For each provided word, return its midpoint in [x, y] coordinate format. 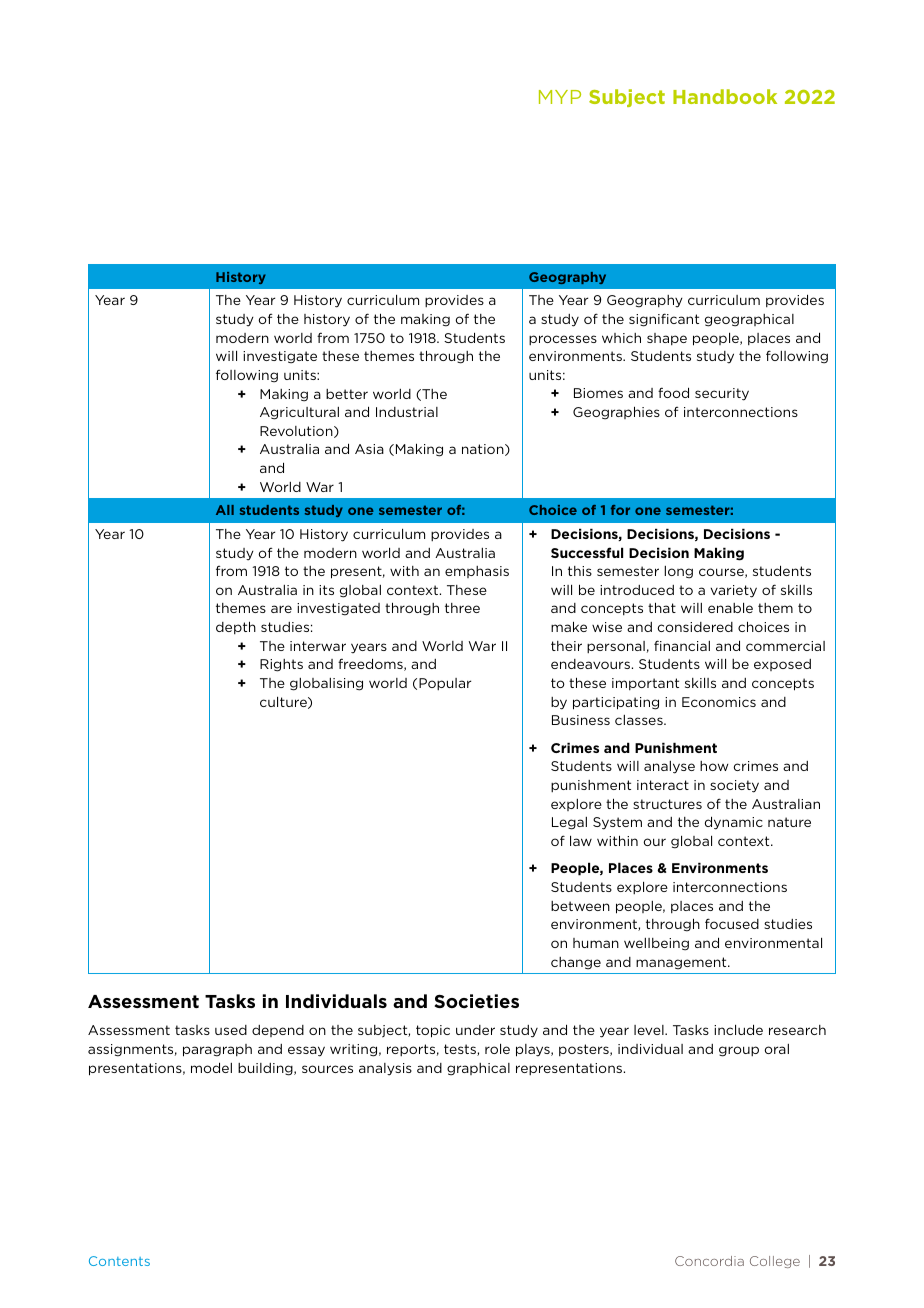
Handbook [725, 96]
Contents [119, 1261]
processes [563, 340]
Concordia [709, 1261]
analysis [385, 1069]
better [347, 394]
